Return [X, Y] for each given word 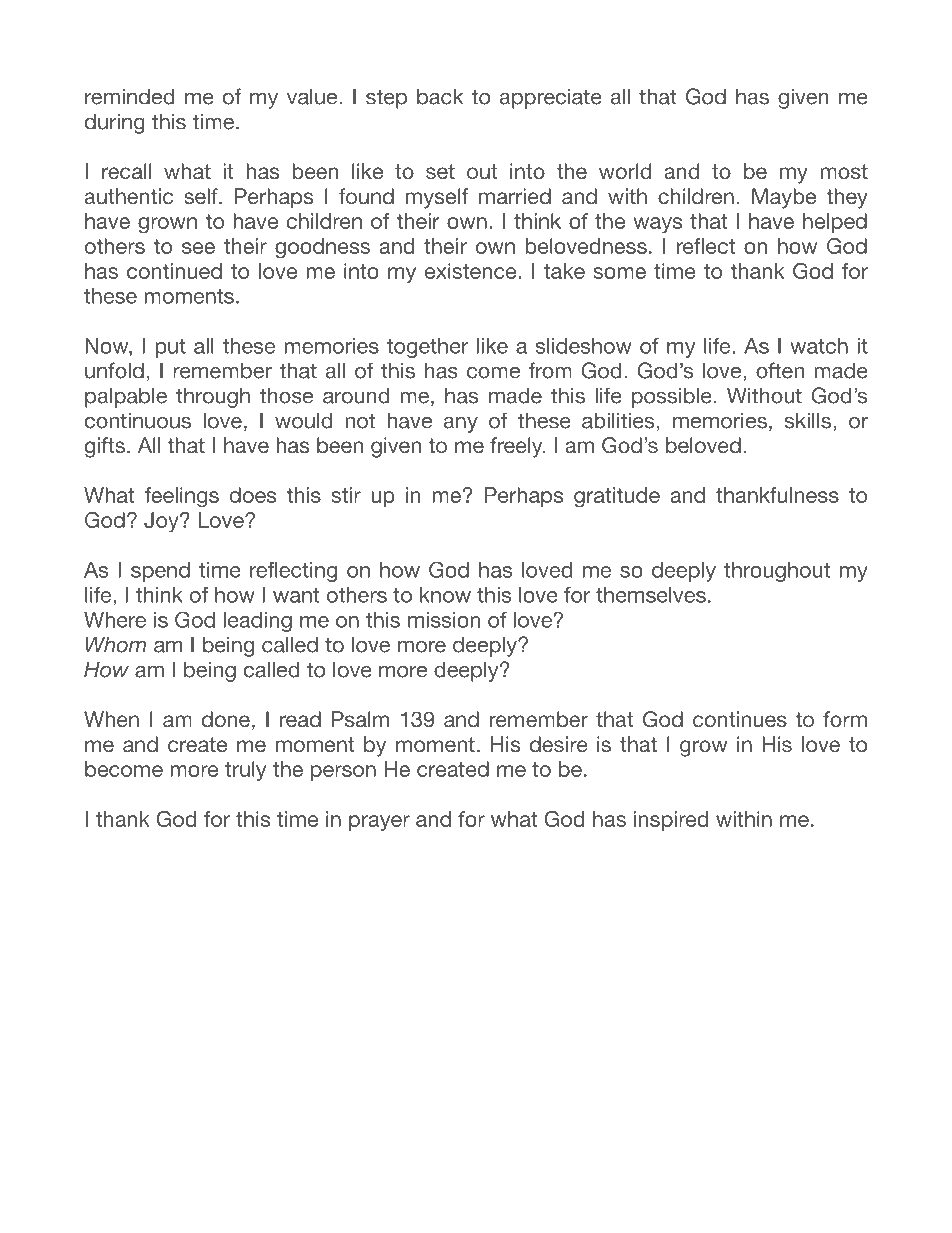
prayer [379, 823]
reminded [129, 96]
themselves [651, 595]
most [844, 171]
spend [160, 572]
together [427, 348]
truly [245, 771]
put [170, 348]
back [440, 96]
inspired [671, 821]
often [780, 370]
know [445, 595]
